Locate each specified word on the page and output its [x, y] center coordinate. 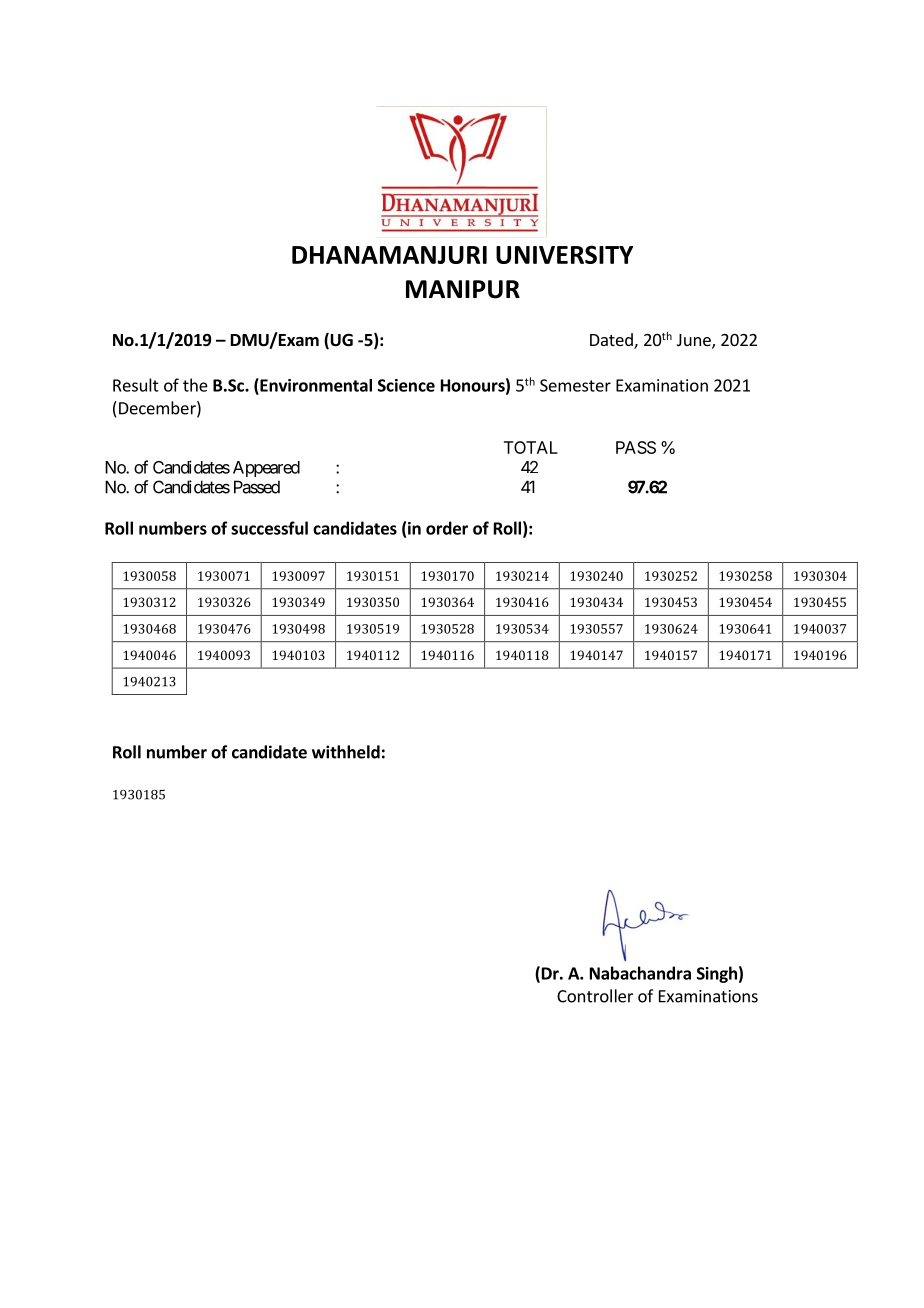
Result [136, 385]
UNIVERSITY [564, 254]
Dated [612, 341]
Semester [575, 385]
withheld [346, 752]
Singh [717, 974]
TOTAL [531, 447]
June [695, 341]
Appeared [266, 469]
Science [406, 385]
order [447, 528]
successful [269, 528]
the [195, 385]
